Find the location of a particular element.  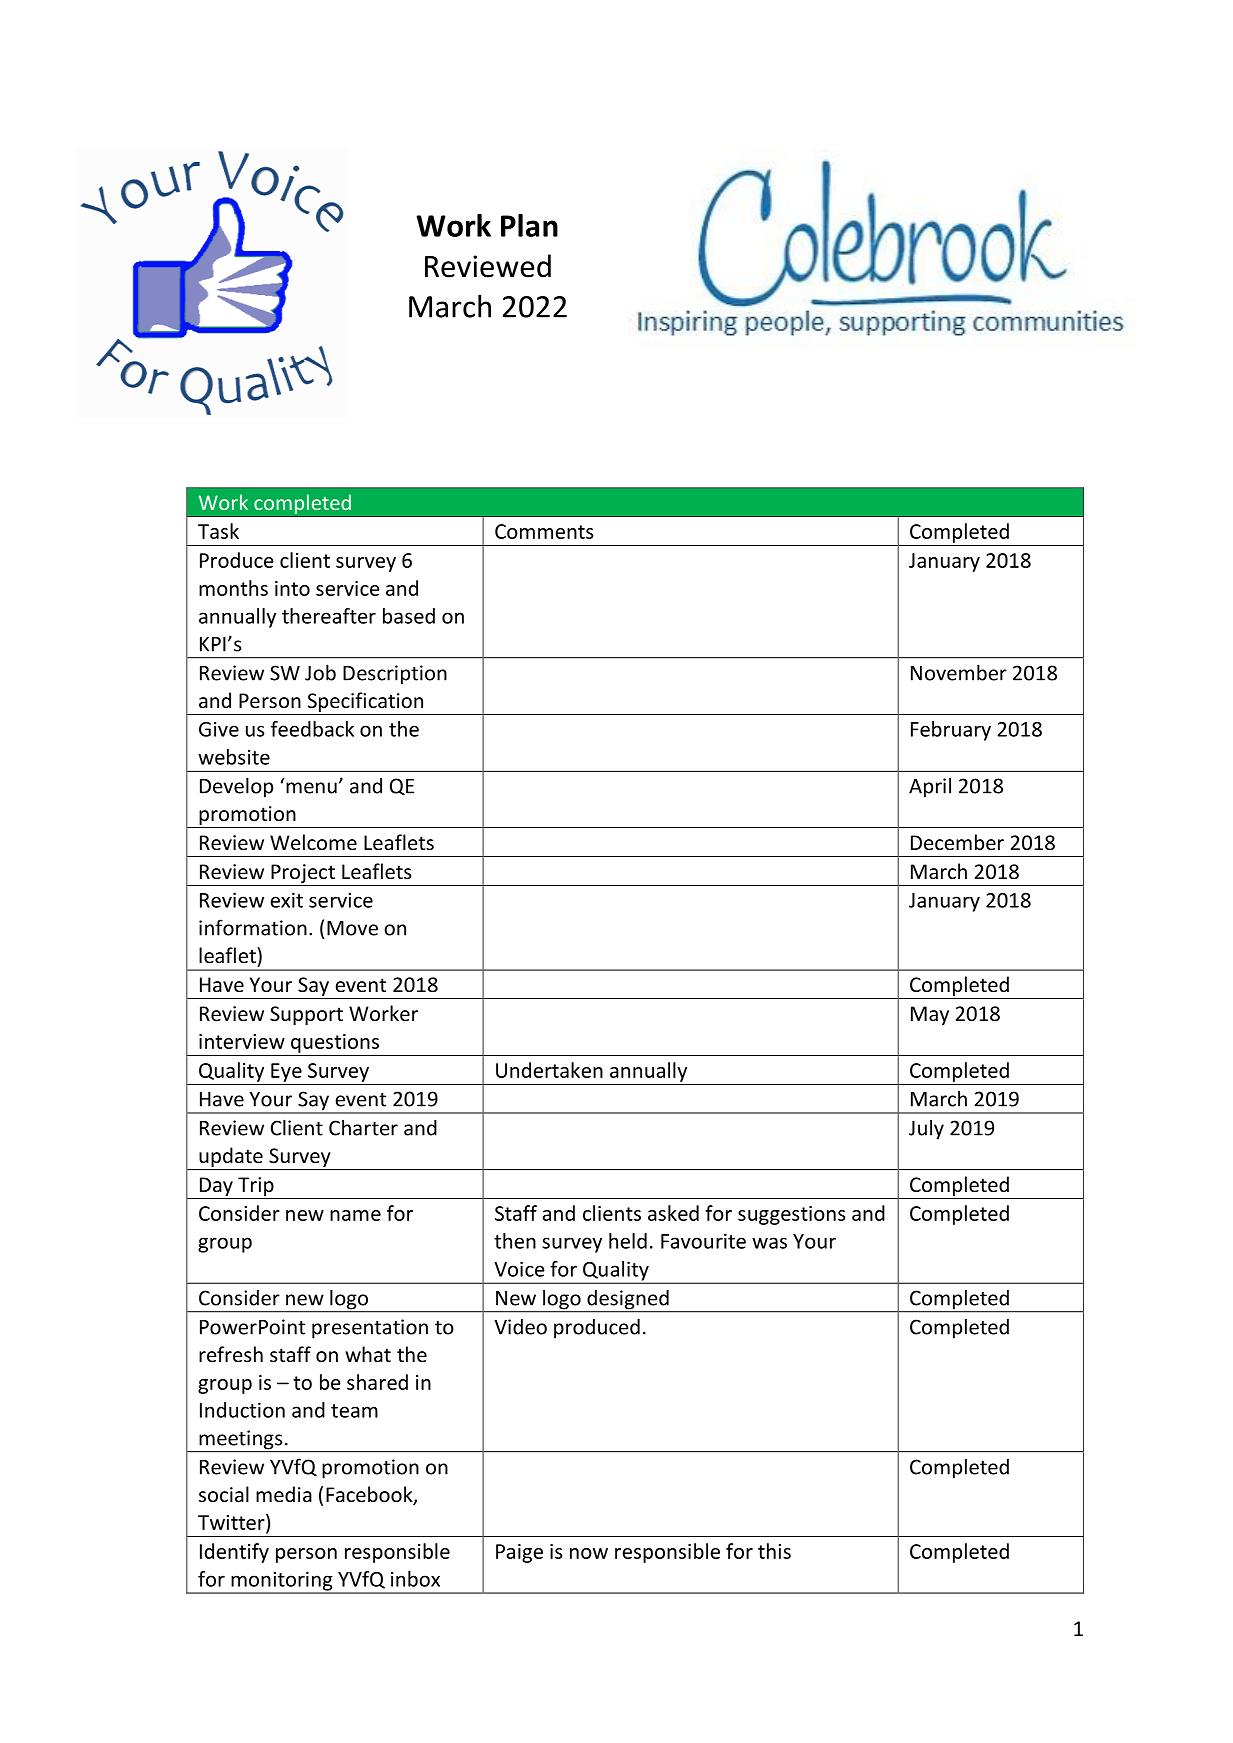

November is located at coordinates (959, 672).
